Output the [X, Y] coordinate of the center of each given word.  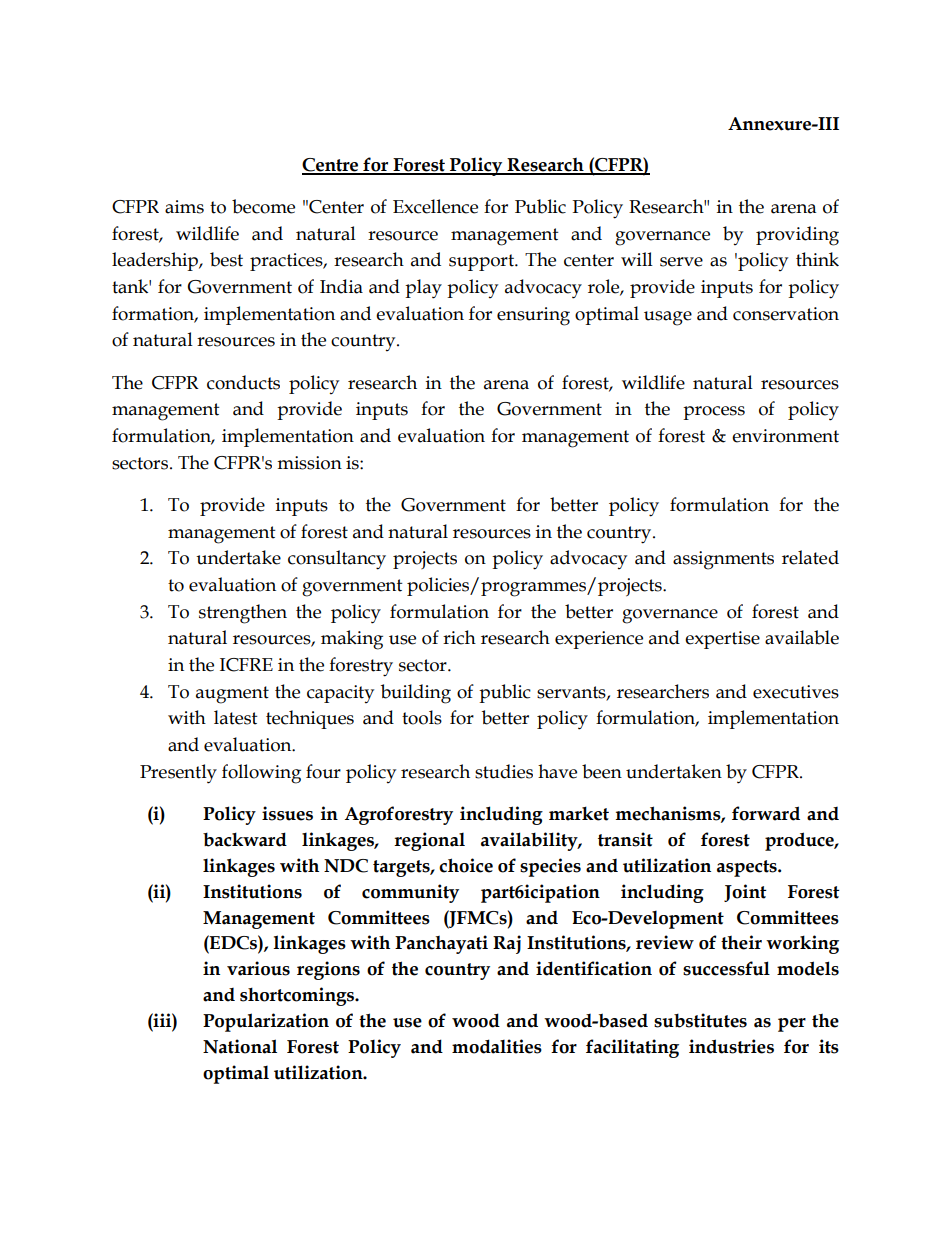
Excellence [435, 206]
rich [459, 637]
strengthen [243, 614]
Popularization [266, 1022]
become [263, 206]
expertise [722, 640]
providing [797, 236]
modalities [497, 1046]
